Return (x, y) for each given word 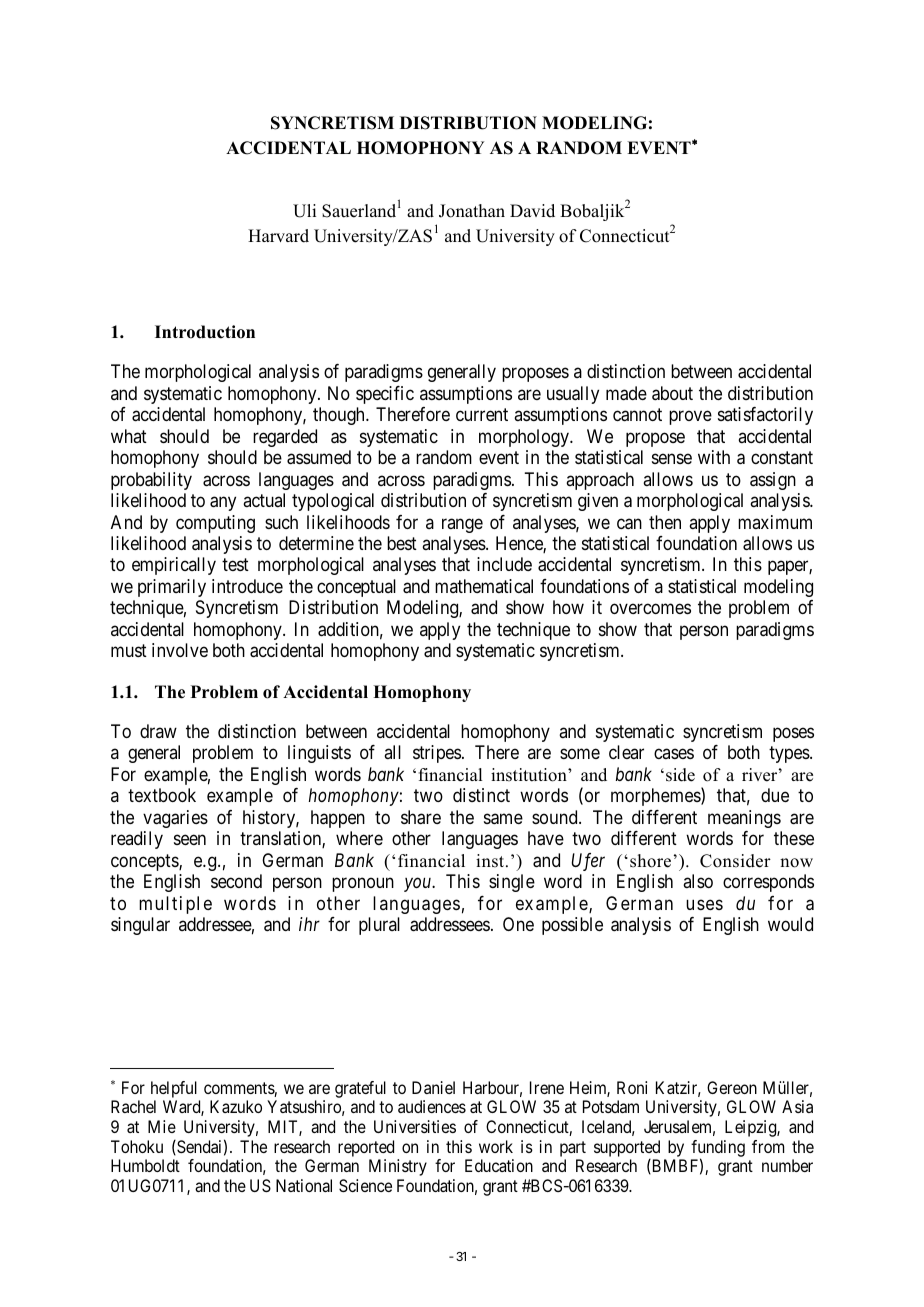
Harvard (278, 236)
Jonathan (472, 211)
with (714, 457)
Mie (162, 1126)
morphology (525, 438)
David (532, 211)
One (518, 924)
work (496, 1146)
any (223, 503)
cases (674, 754)
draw (158, 731)
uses (704, 904)
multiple (175, 905)
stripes (437, 754)
